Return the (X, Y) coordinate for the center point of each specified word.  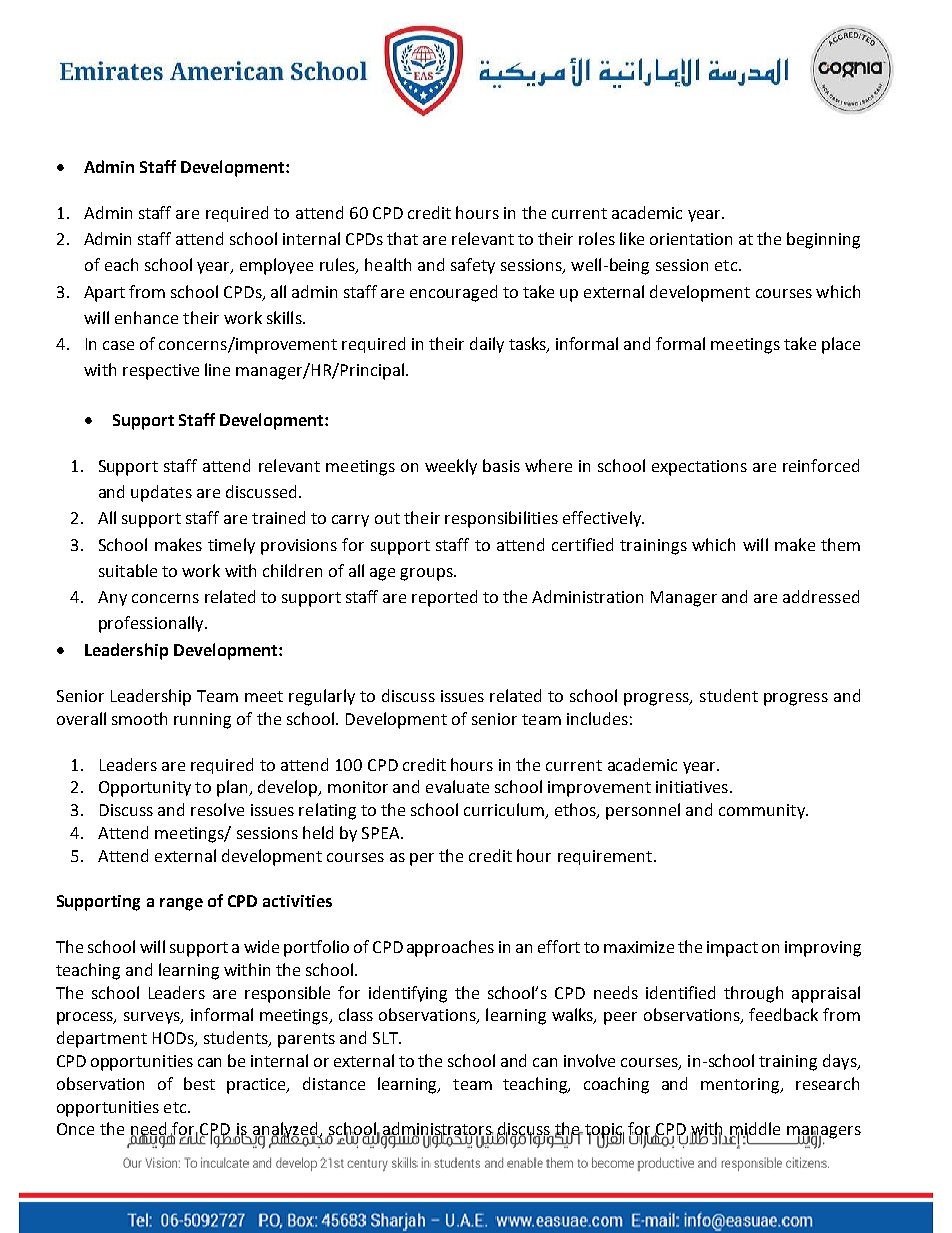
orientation (691, 239)
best (199, 1083)
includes (597, 718)
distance (334, 1083)
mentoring (741, 1086)
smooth (139, 718)
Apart (104, 294)
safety (473, 266)
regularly (322, 697)
